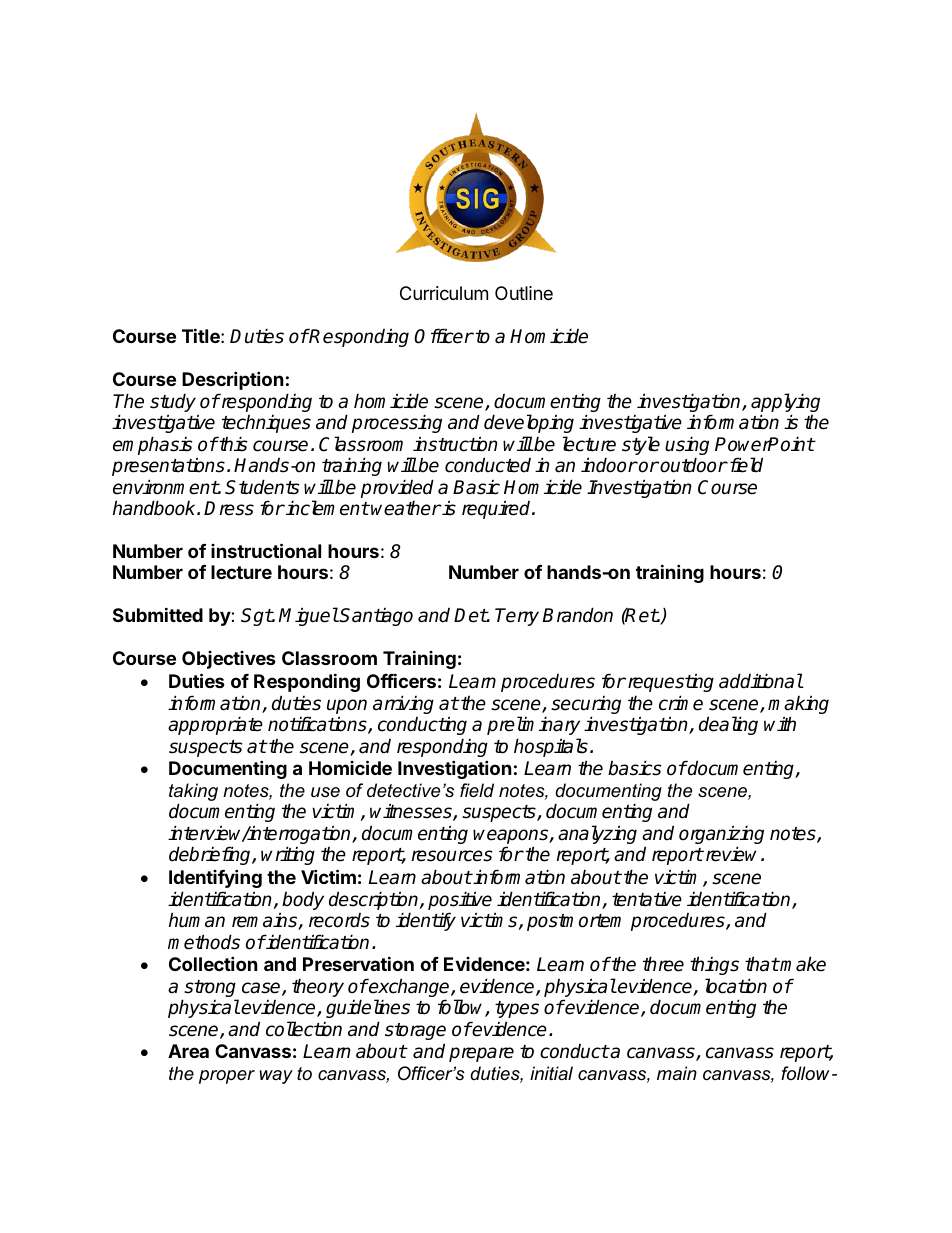  I want to click on location, so click(736, 986).
